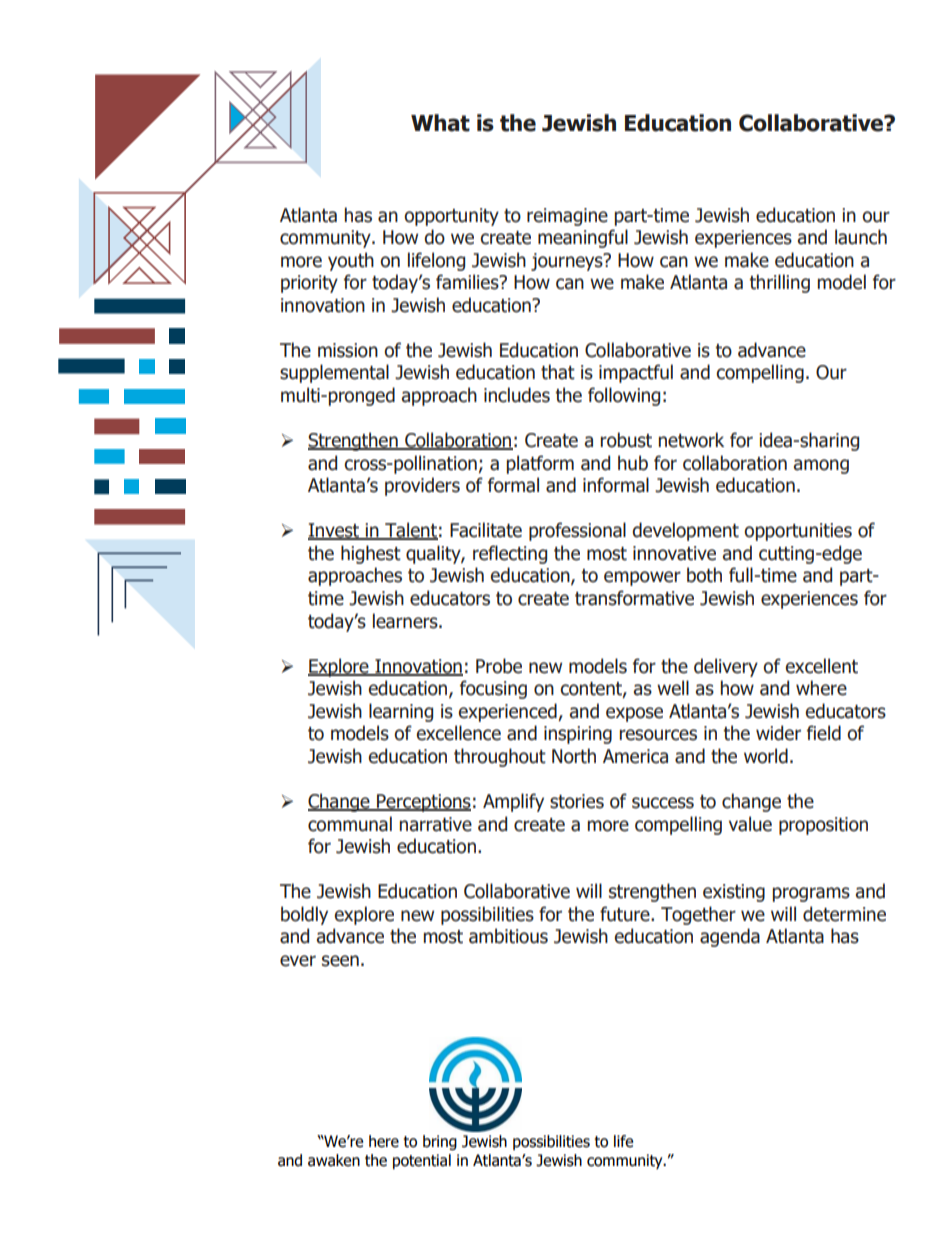  What do you see at coordinates (861, 237) in the screenshot?
I see `launch` at bounding box center [861, 237].
